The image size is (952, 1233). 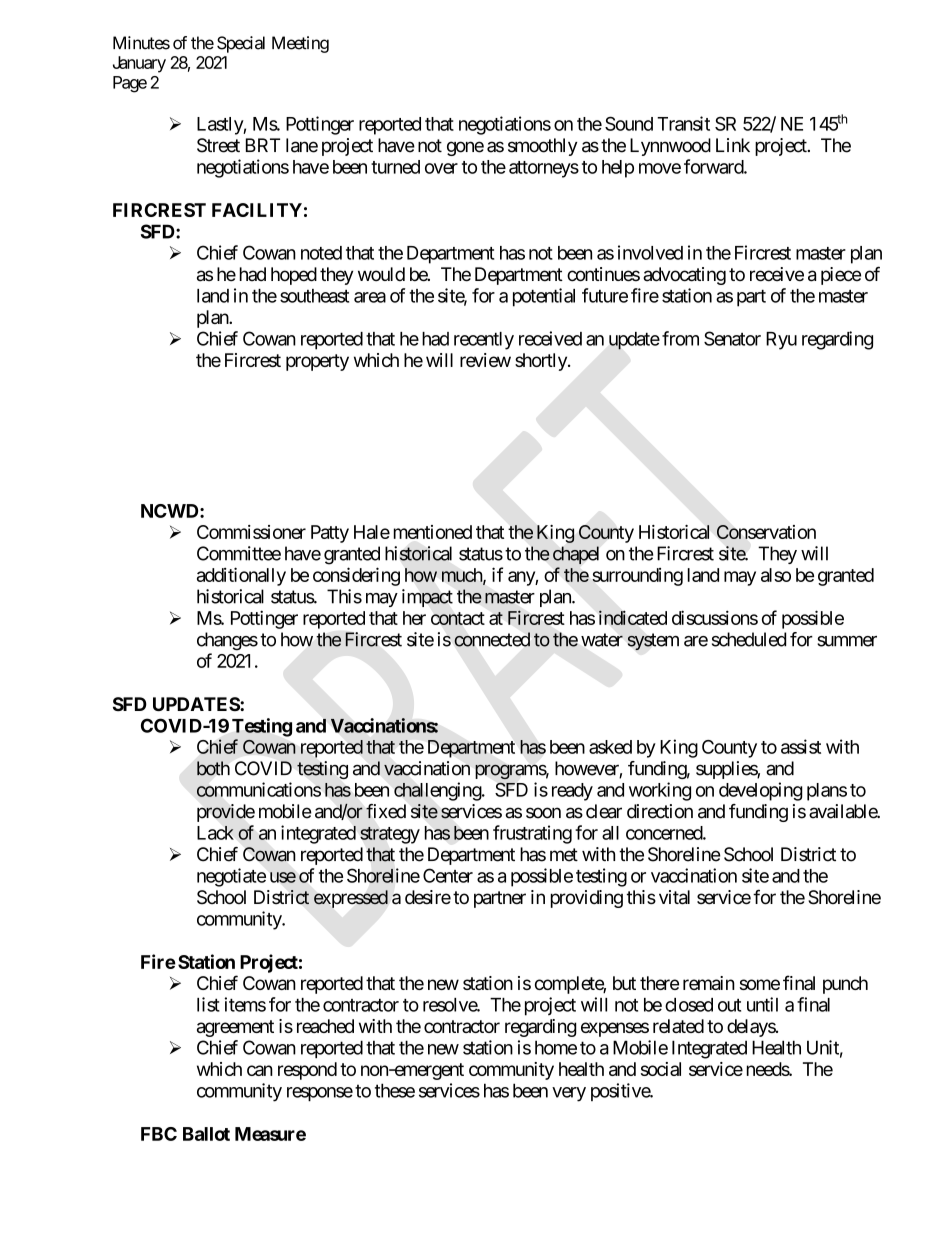 What do you see at coordinates (206, 1134) in the page?
I see `Ballot` at bounding box center [206, 1134].
